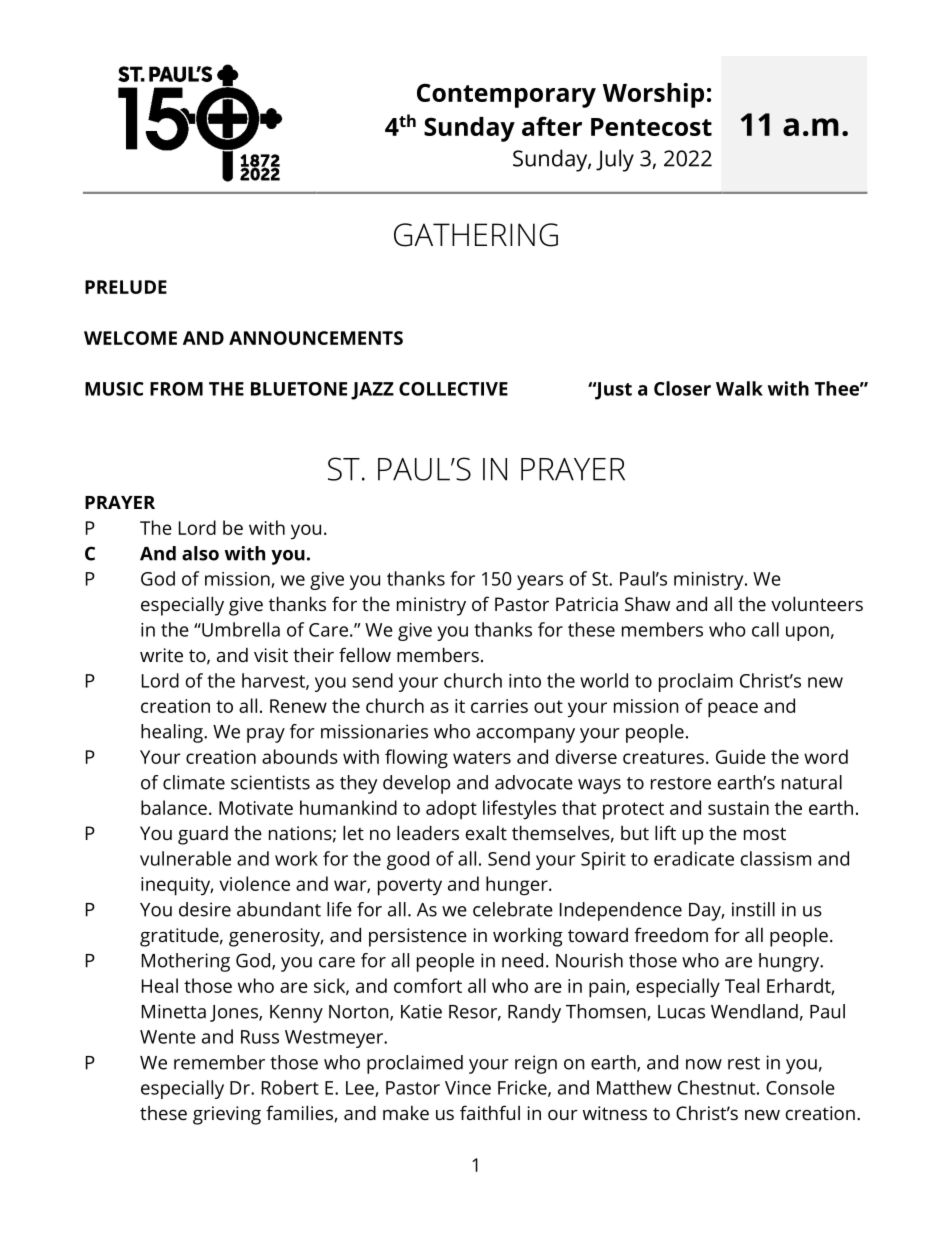  I want to click on years, so click(540, 582).
